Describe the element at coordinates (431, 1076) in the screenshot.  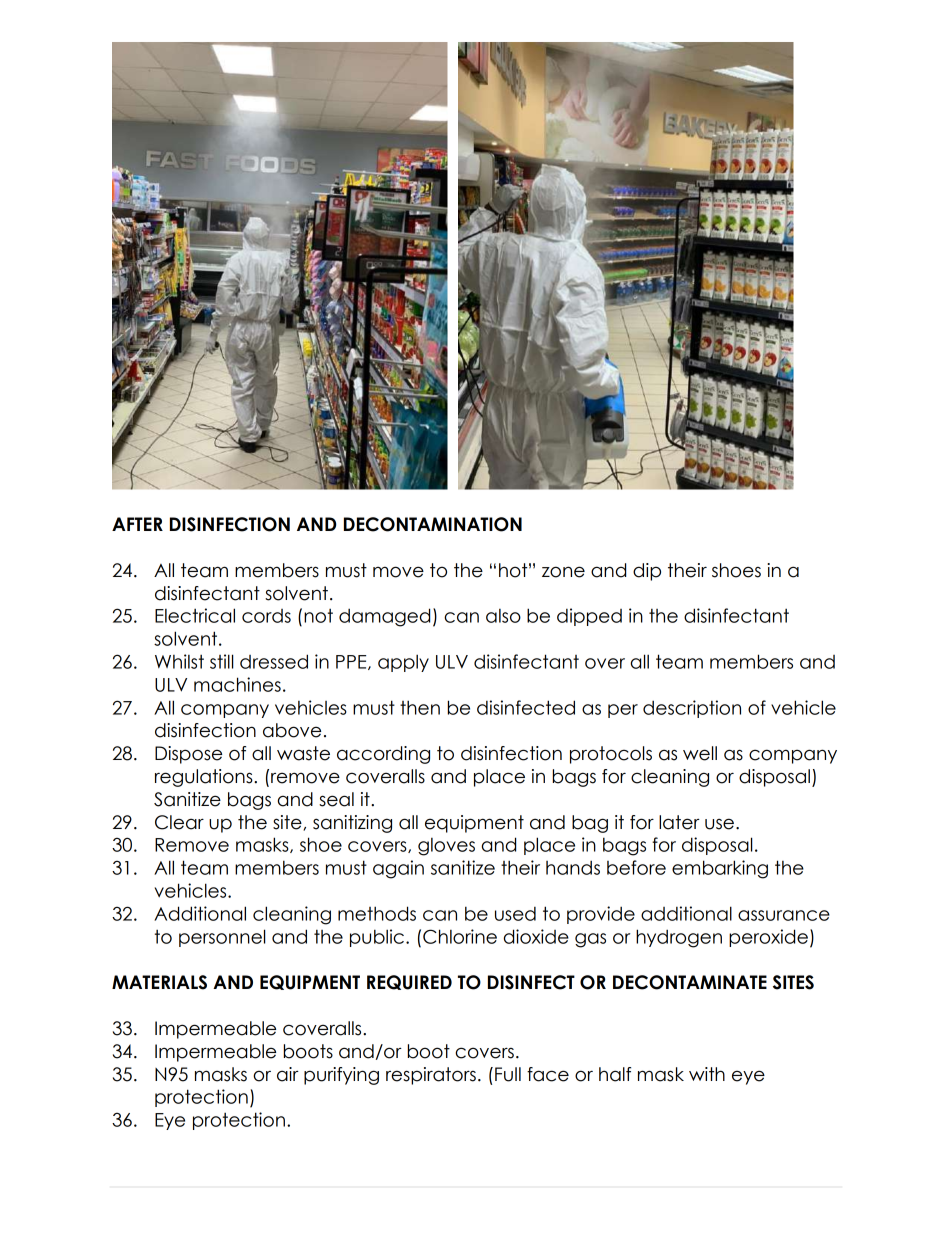
I see `respirators` at that location.
